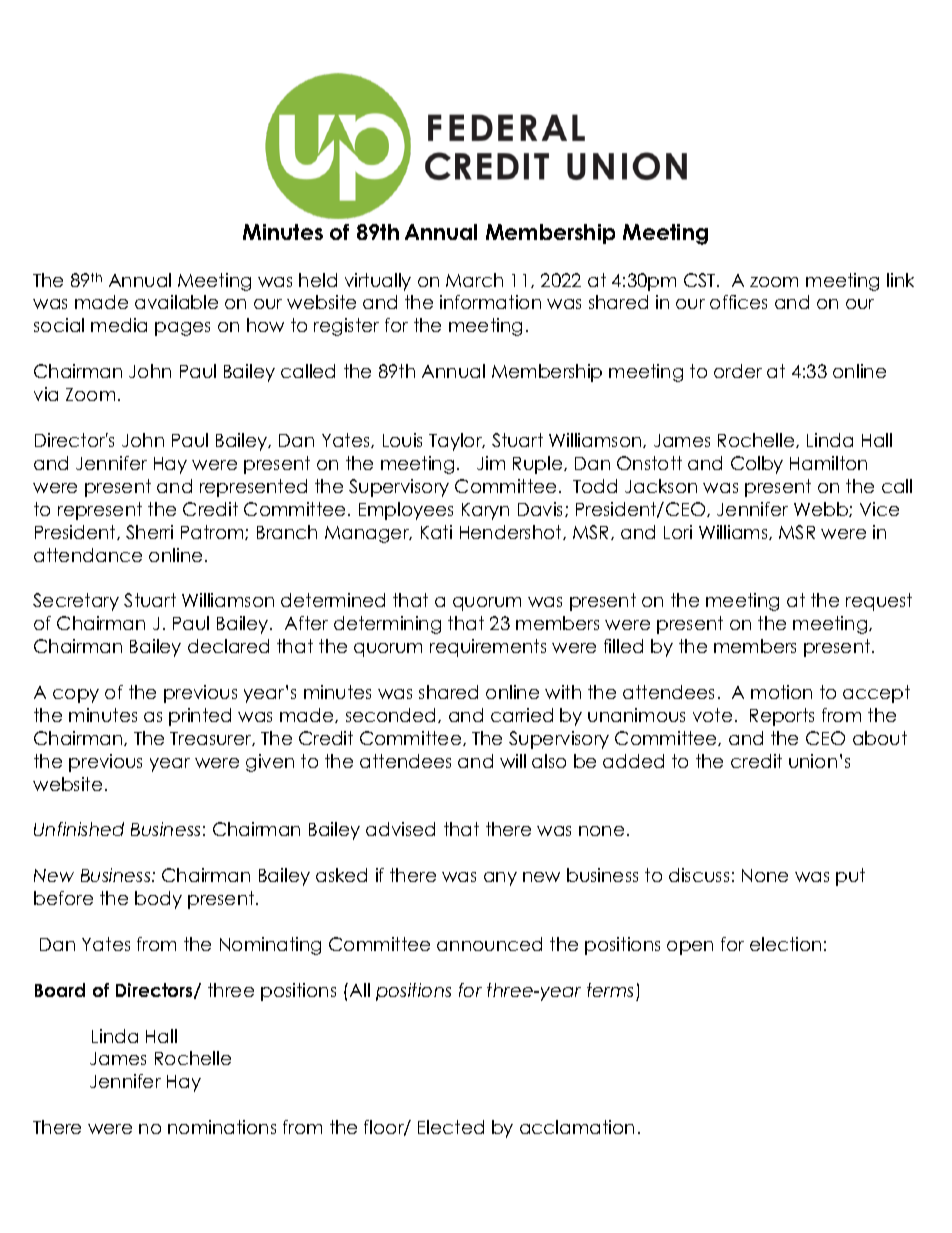 Image resolution: width=952 pixels, height=1233 pixels. I want to click on put, so click(850, 877).
